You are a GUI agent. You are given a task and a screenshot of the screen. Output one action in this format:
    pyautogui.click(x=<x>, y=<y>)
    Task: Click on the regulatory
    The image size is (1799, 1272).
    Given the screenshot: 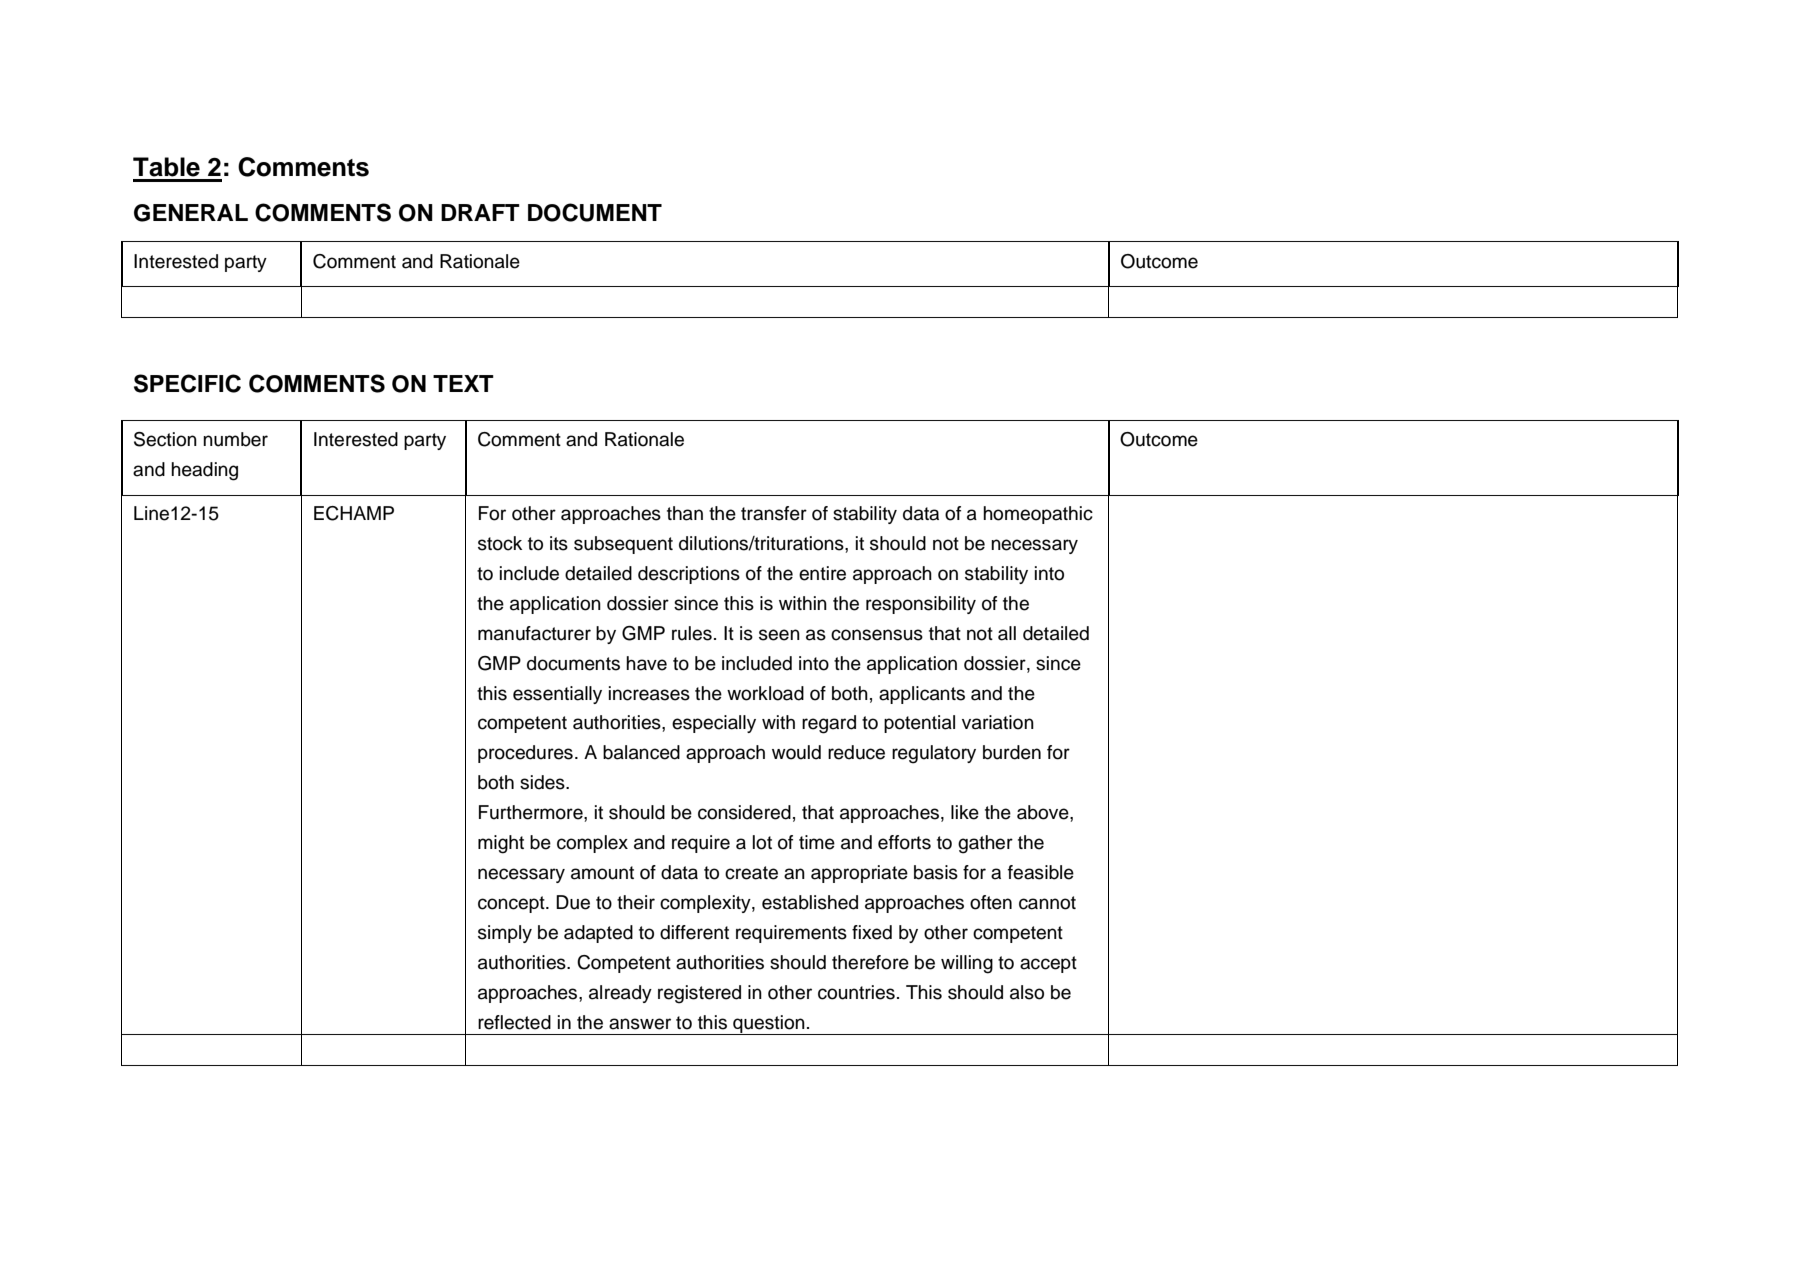 What is the action you would take?
    pyautogui.click(x=934, y=754)
